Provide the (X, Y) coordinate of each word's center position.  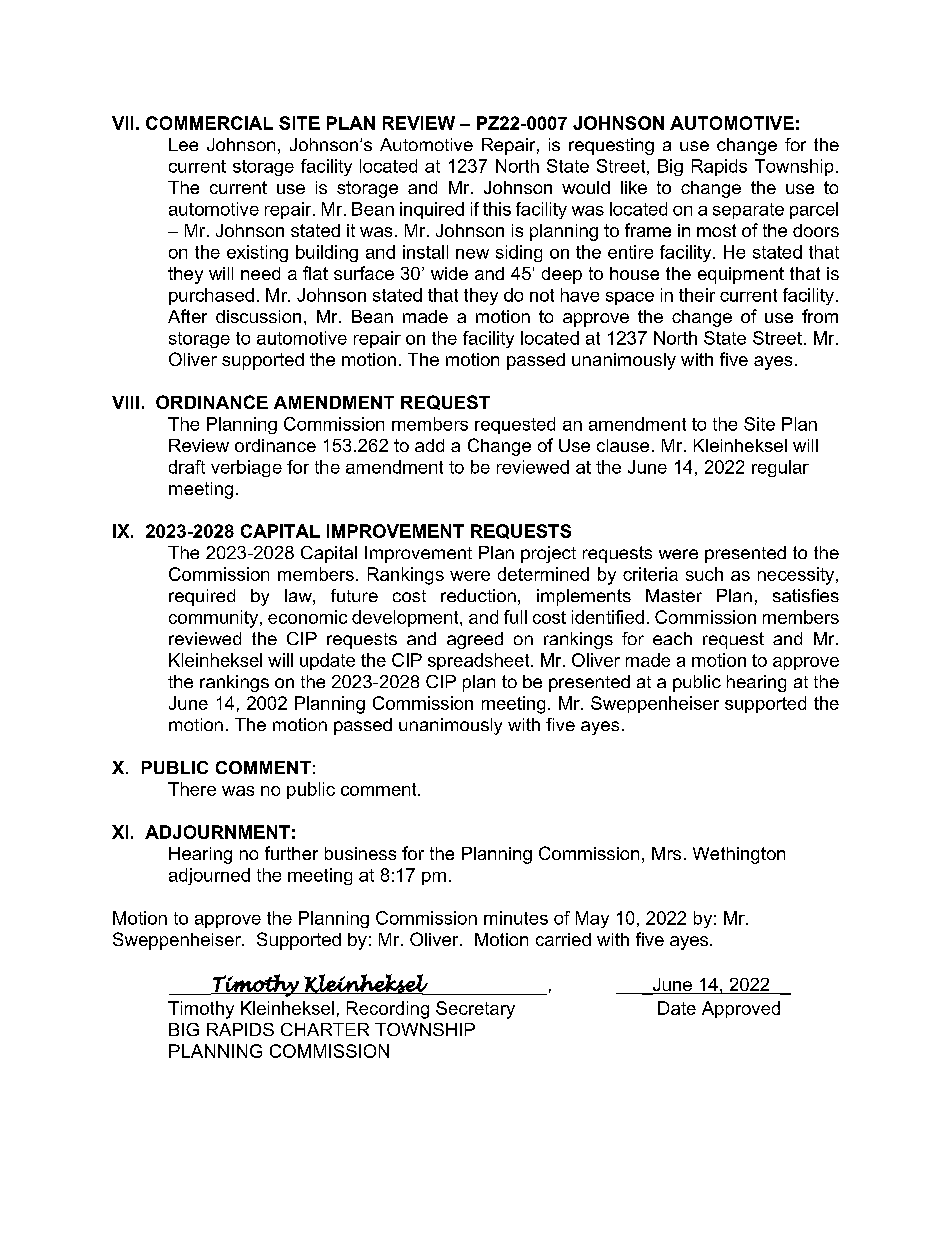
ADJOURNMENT (217, 832)
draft (187, 467)
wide (449, 273)
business (360, 853)
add (429, 445)
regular (780, 468)
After (187, 316)
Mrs (666, 853)
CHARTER (325, 1029)
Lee (183, 144)
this (497, 209)
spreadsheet (480, 661)
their (697, 295)
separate (748, 211)
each (672, 638)
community (215, 619)
